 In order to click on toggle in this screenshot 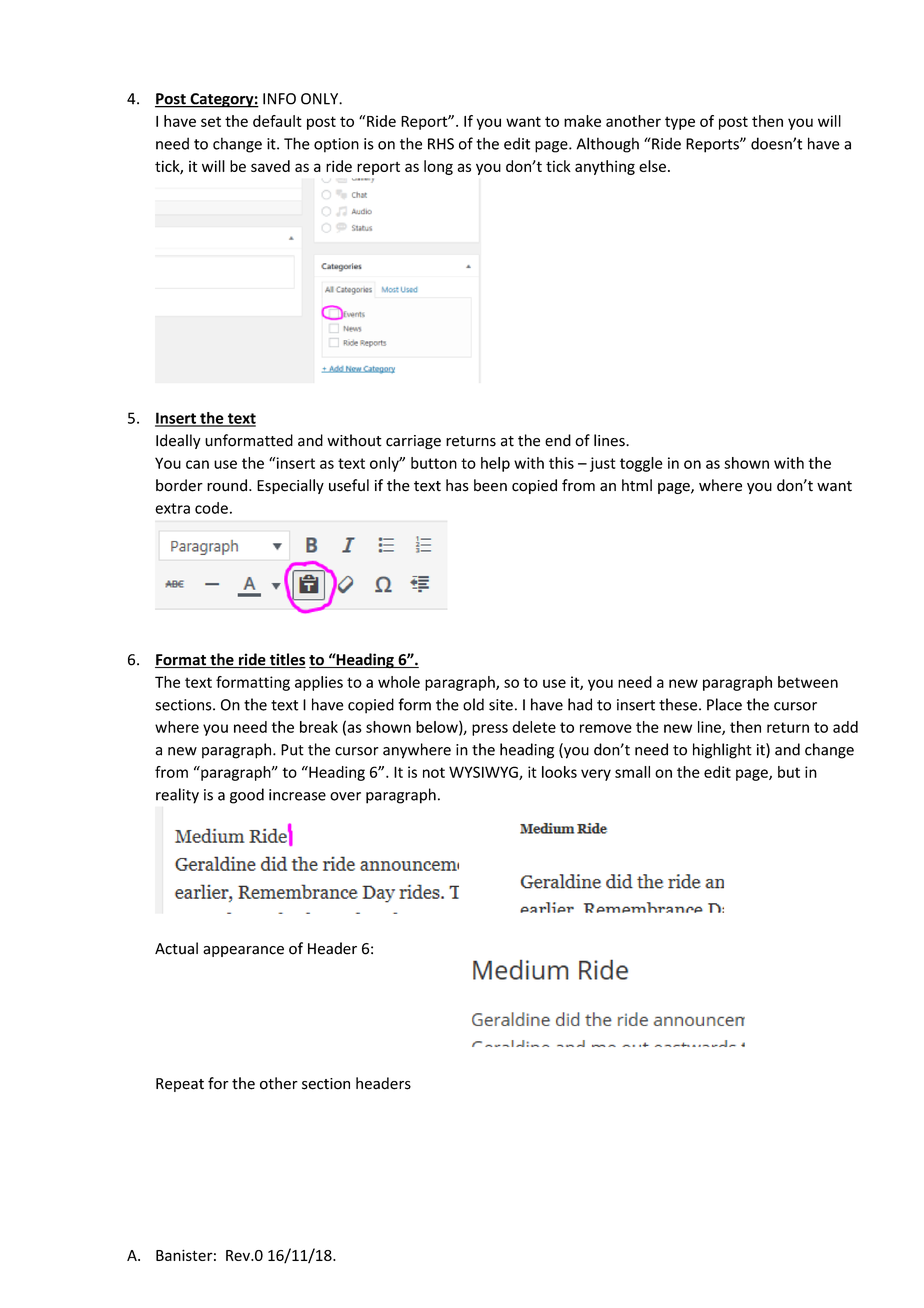, I will do `click(641, 464)`.
